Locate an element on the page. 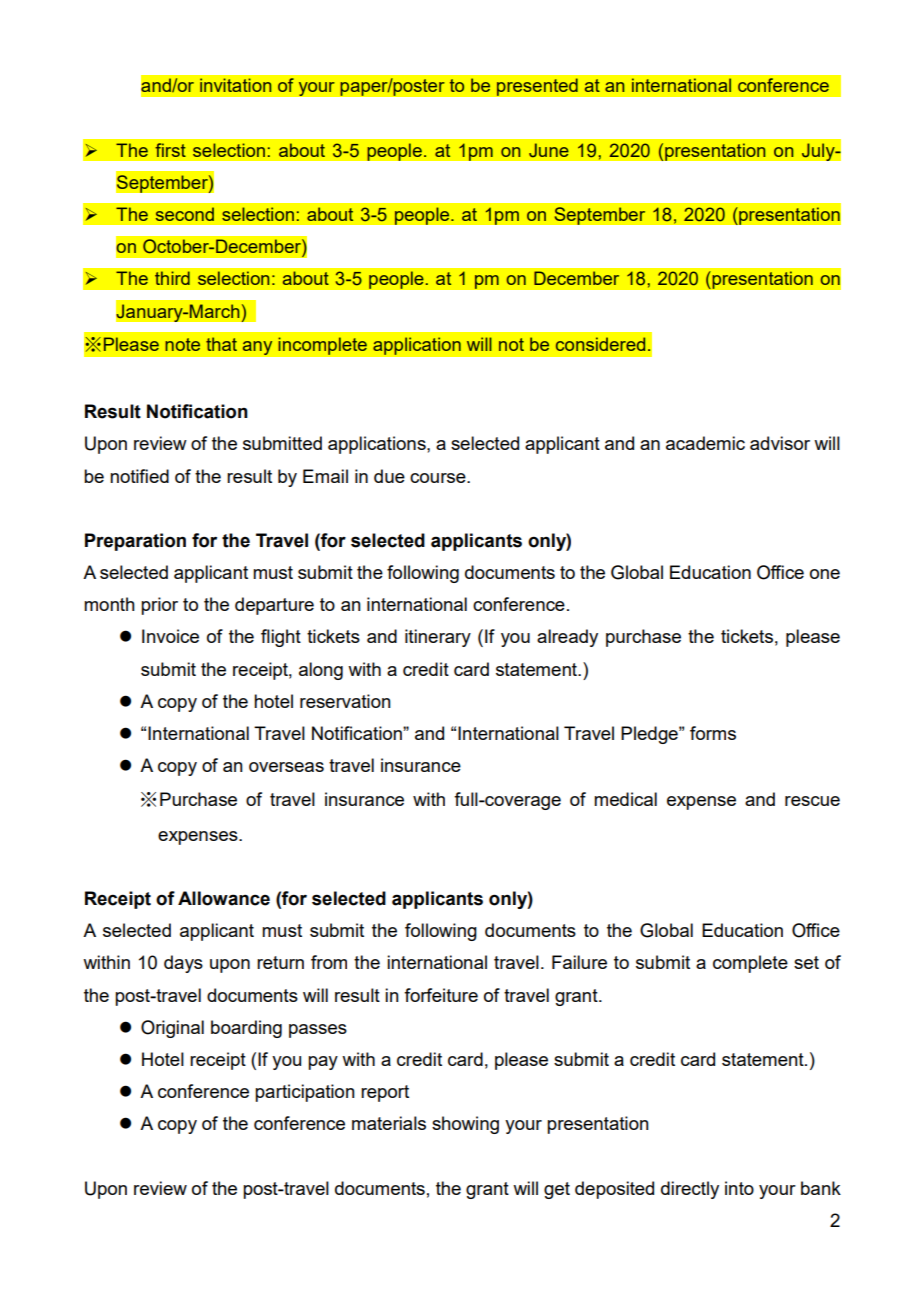 The width and height of the document is (924, 1309). participation is located at coordinates (305, 1093).
